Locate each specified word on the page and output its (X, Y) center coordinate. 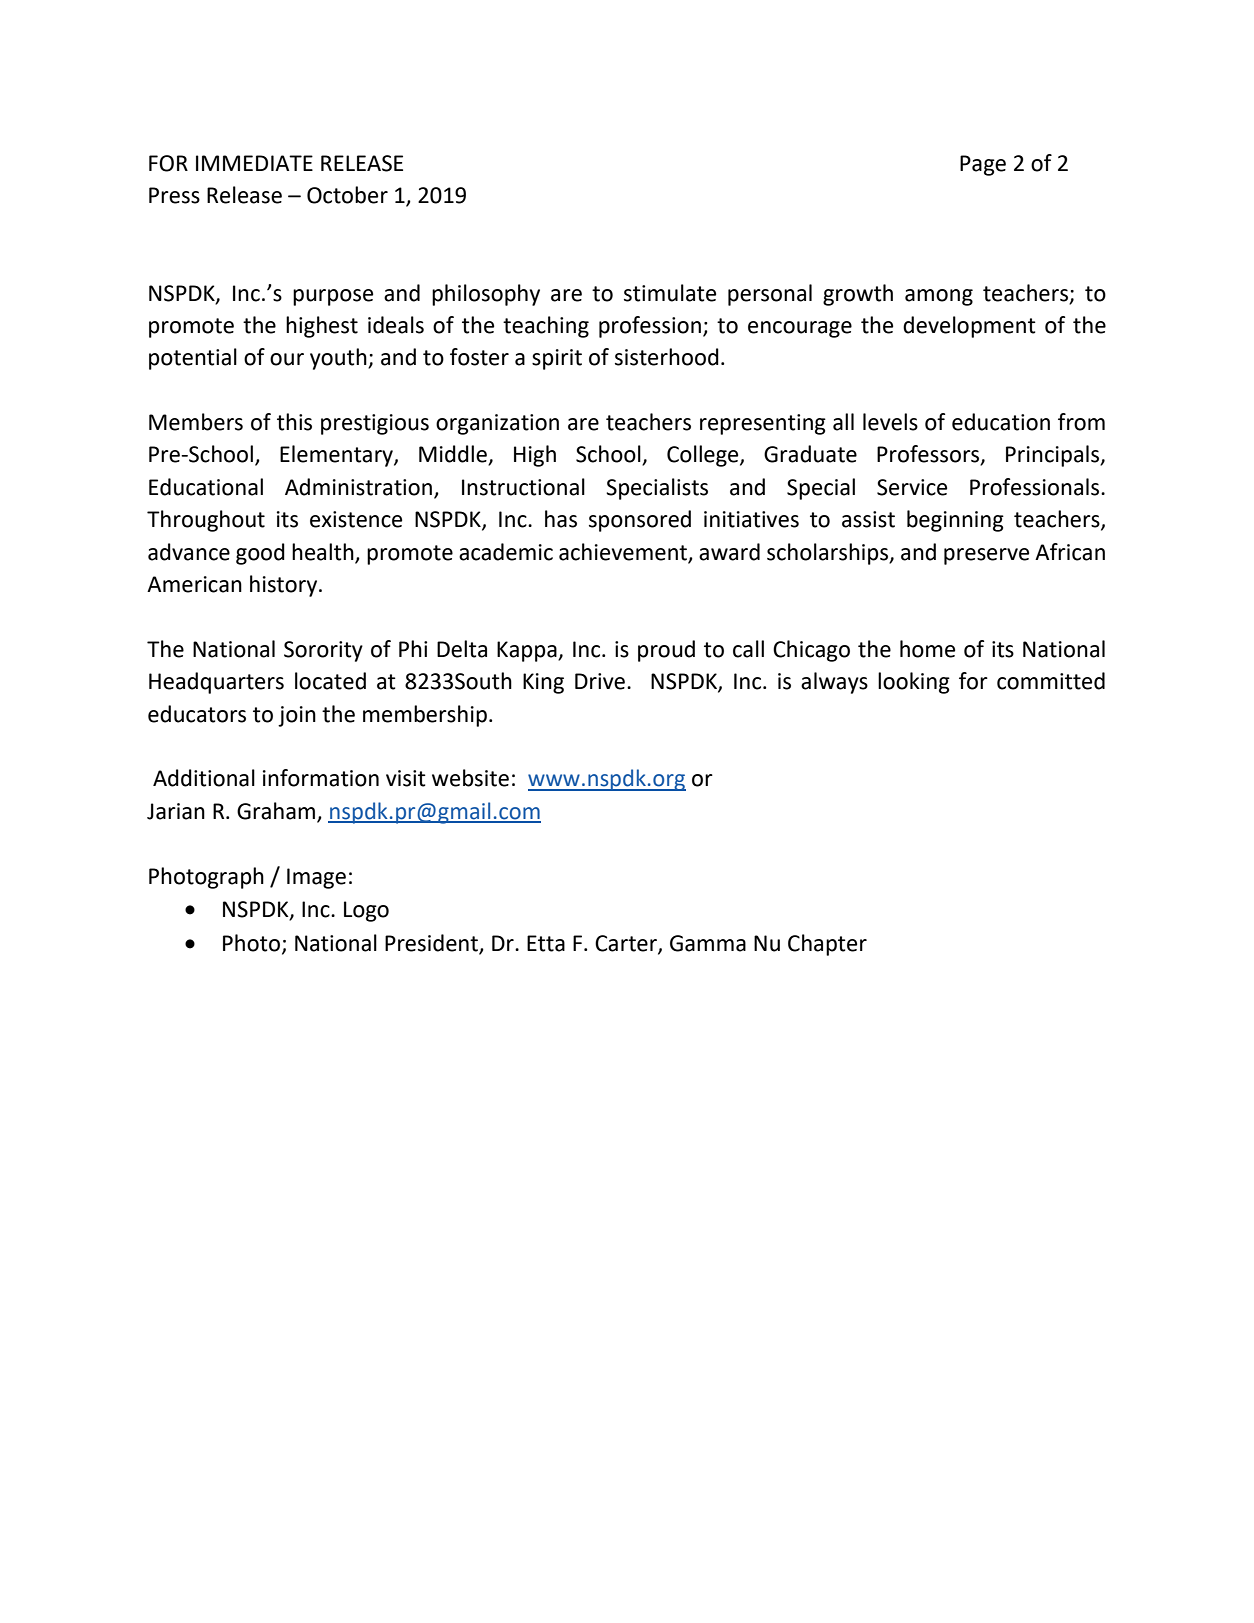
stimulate (670, 293)
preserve (986, 556)
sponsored (640, 521)
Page (983, 165)
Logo (366, 911)
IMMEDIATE (254, 163)
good (260, 554)
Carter (627, 944)
